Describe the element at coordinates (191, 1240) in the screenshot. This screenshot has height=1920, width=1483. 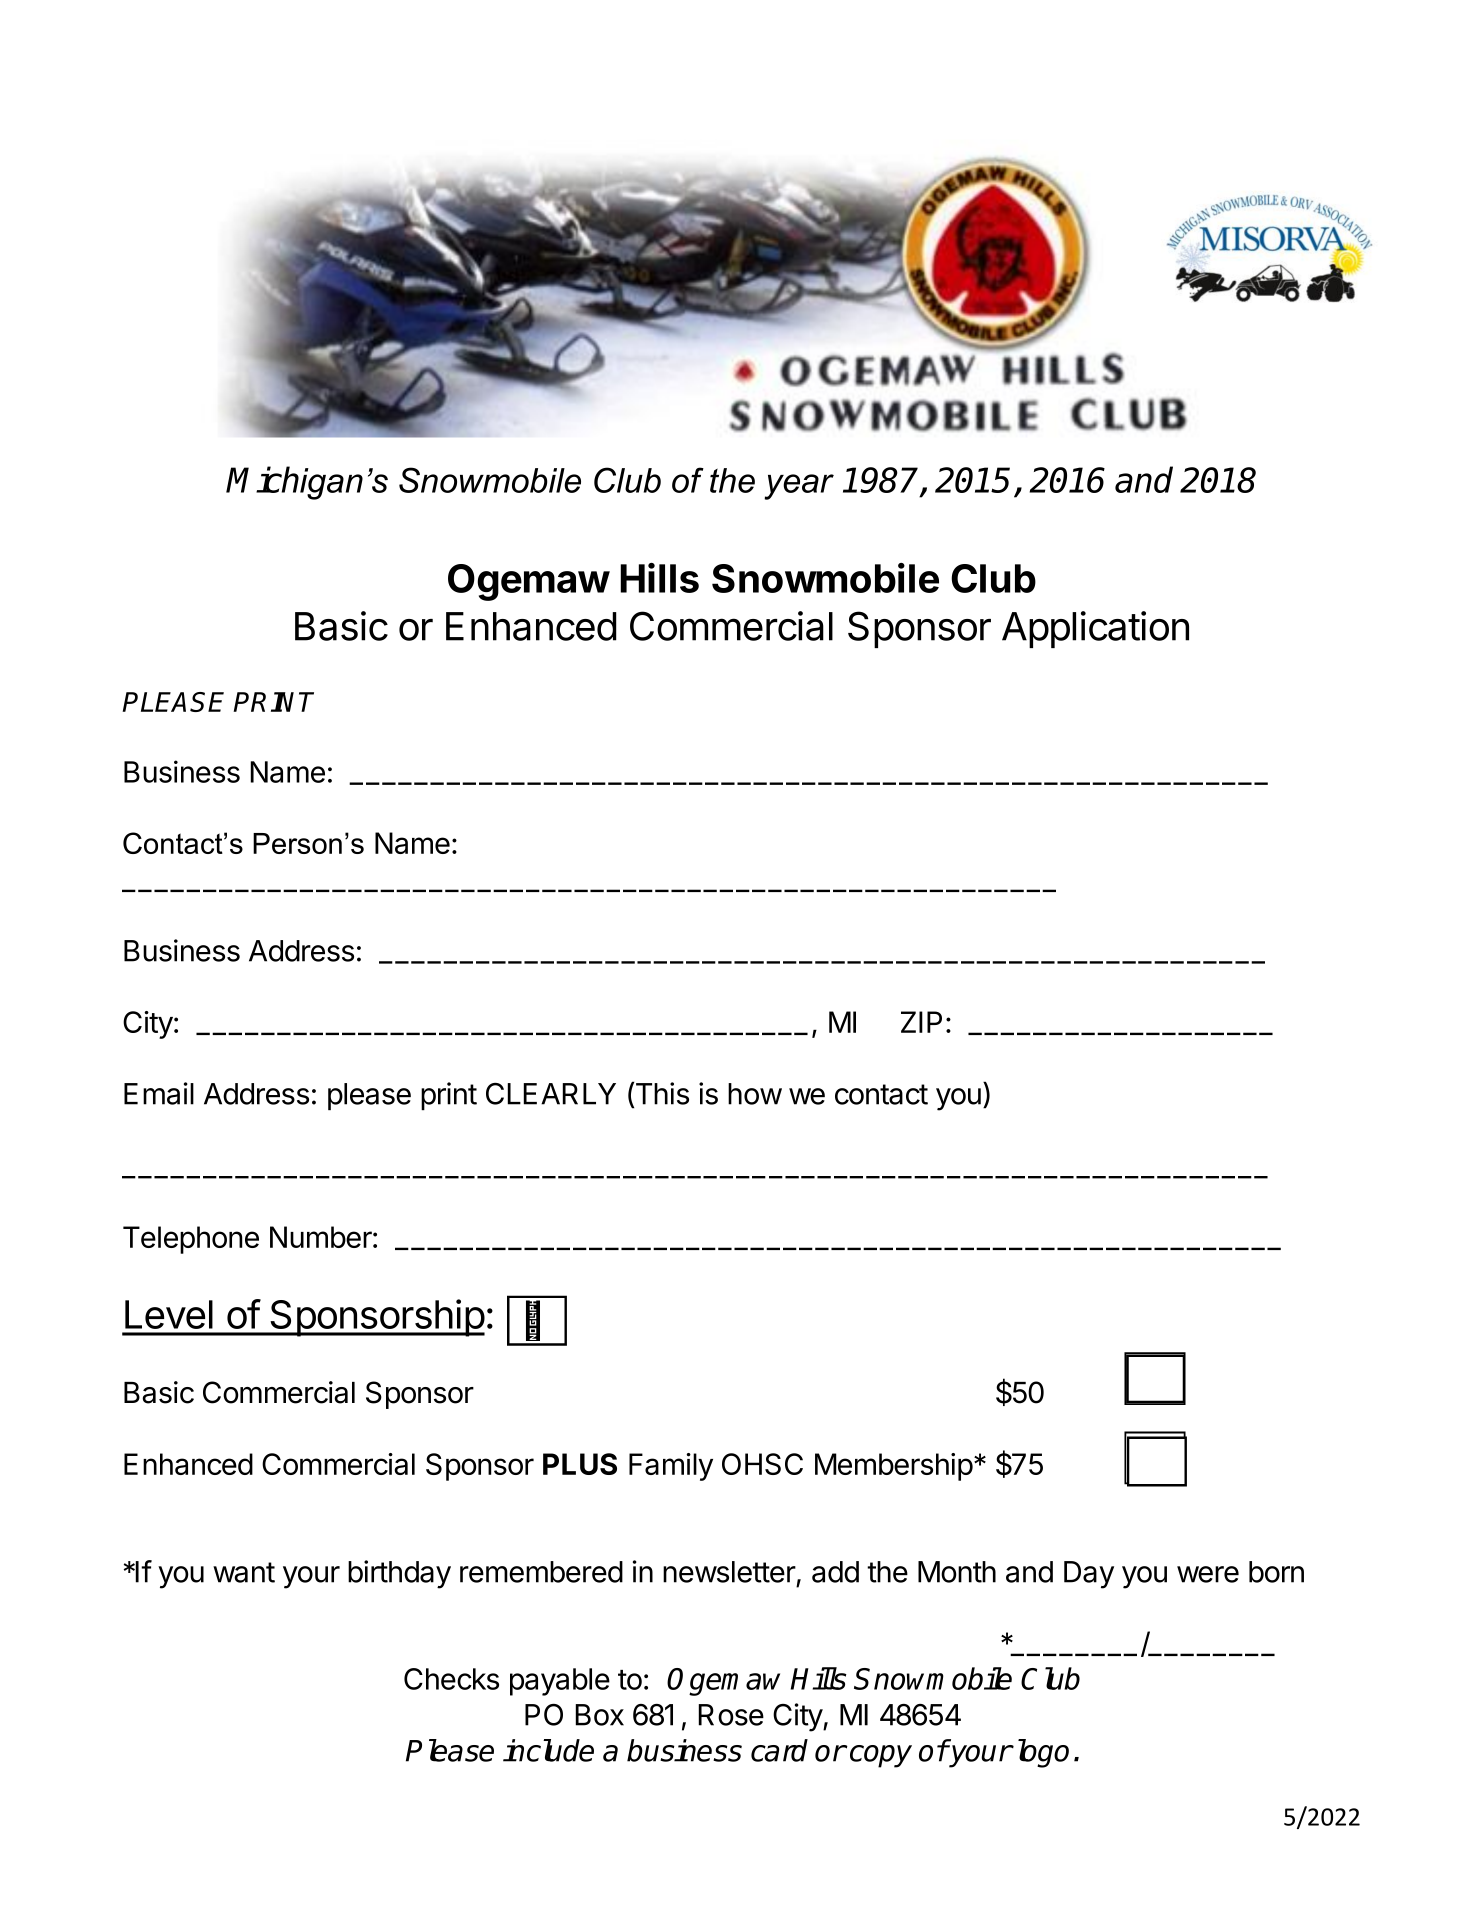
I see `Telephone` at that location.
